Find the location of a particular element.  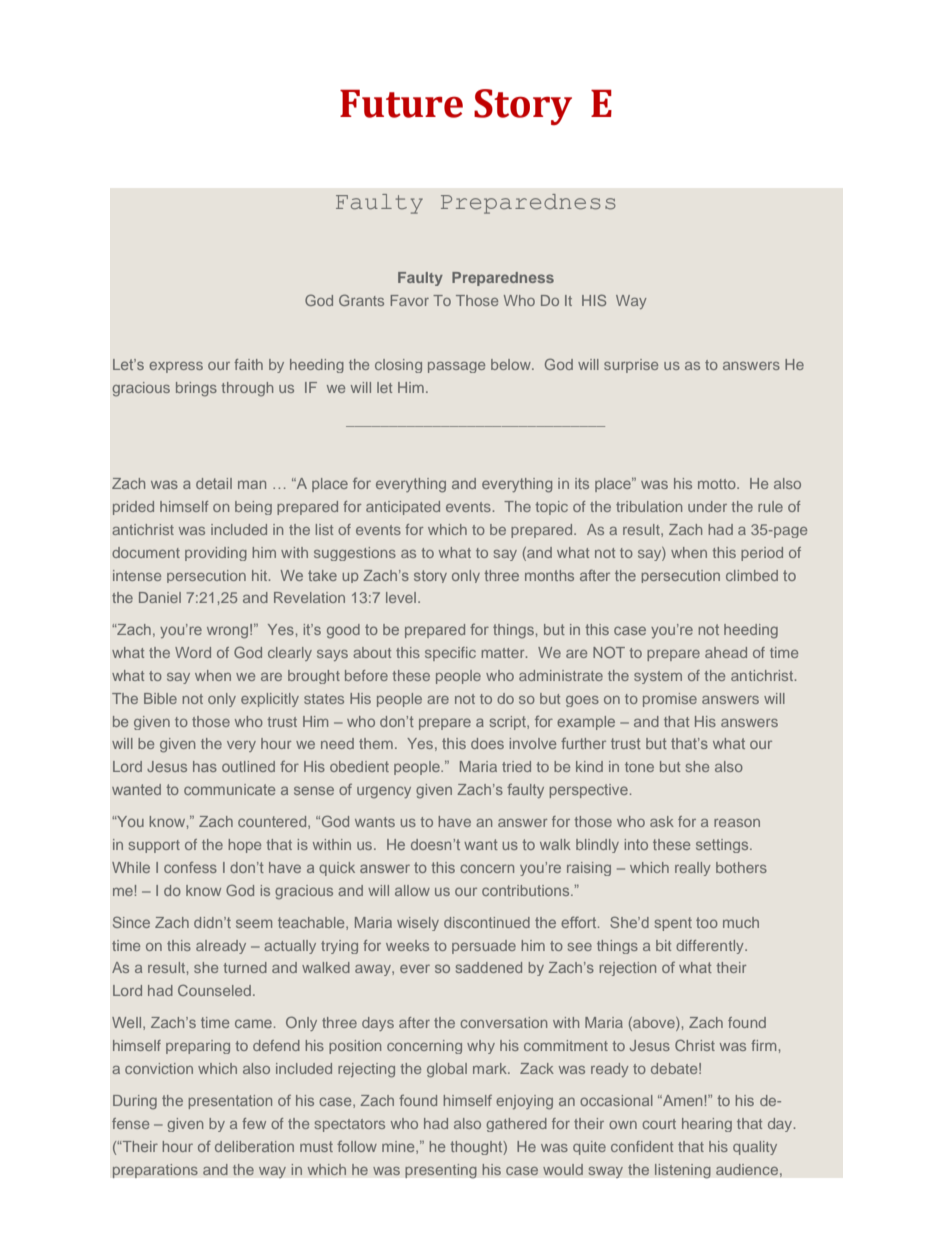

specific is located at coordinates (450, 654).
